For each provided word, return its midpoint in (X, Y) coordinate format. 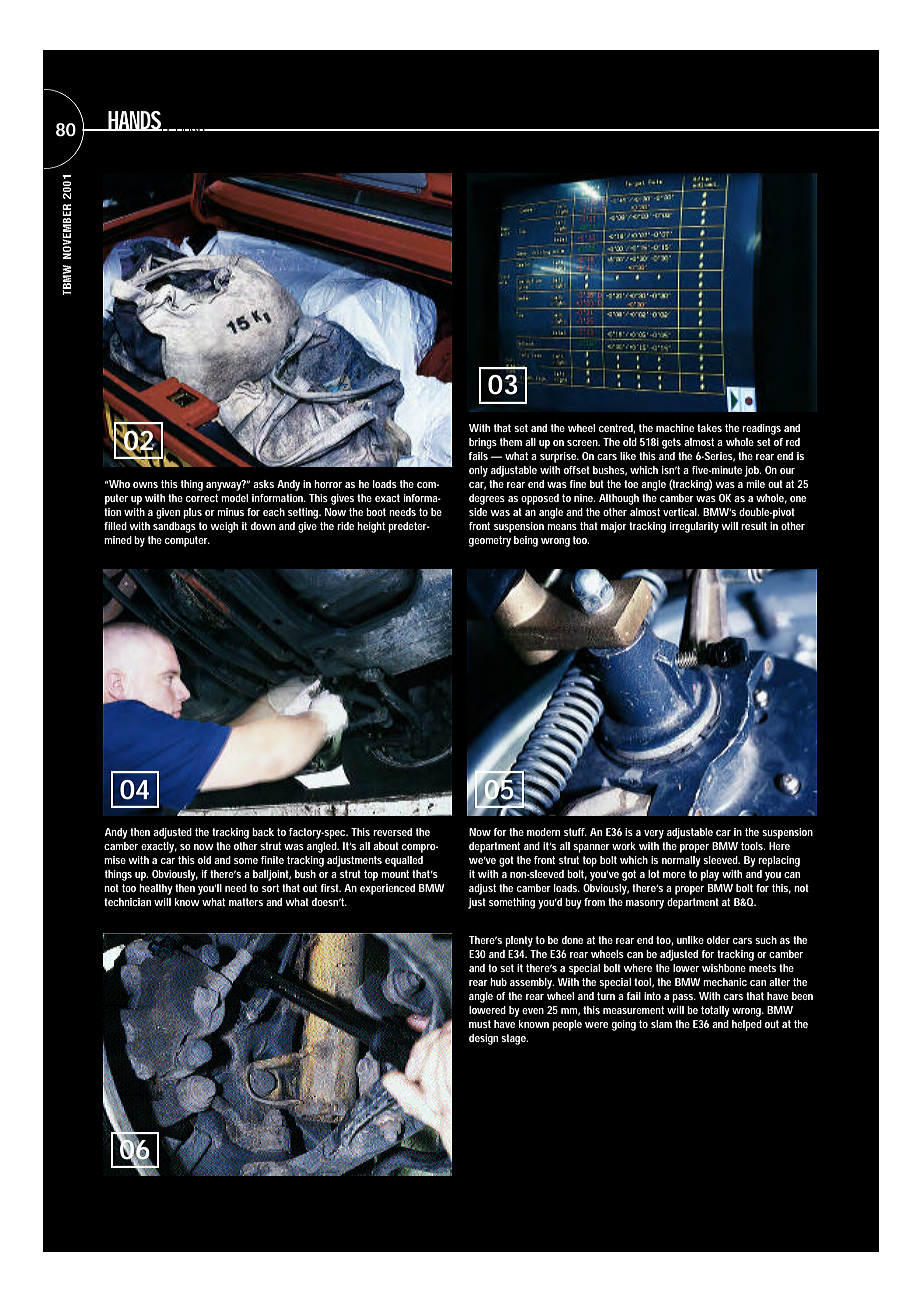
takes (709, 428)
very (654, 834)
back (263, 832)
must (480, 1024)
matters (246, 902)
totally (715, 1011)
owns (145, 485)
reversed (392, 832)
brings (483, 443)
